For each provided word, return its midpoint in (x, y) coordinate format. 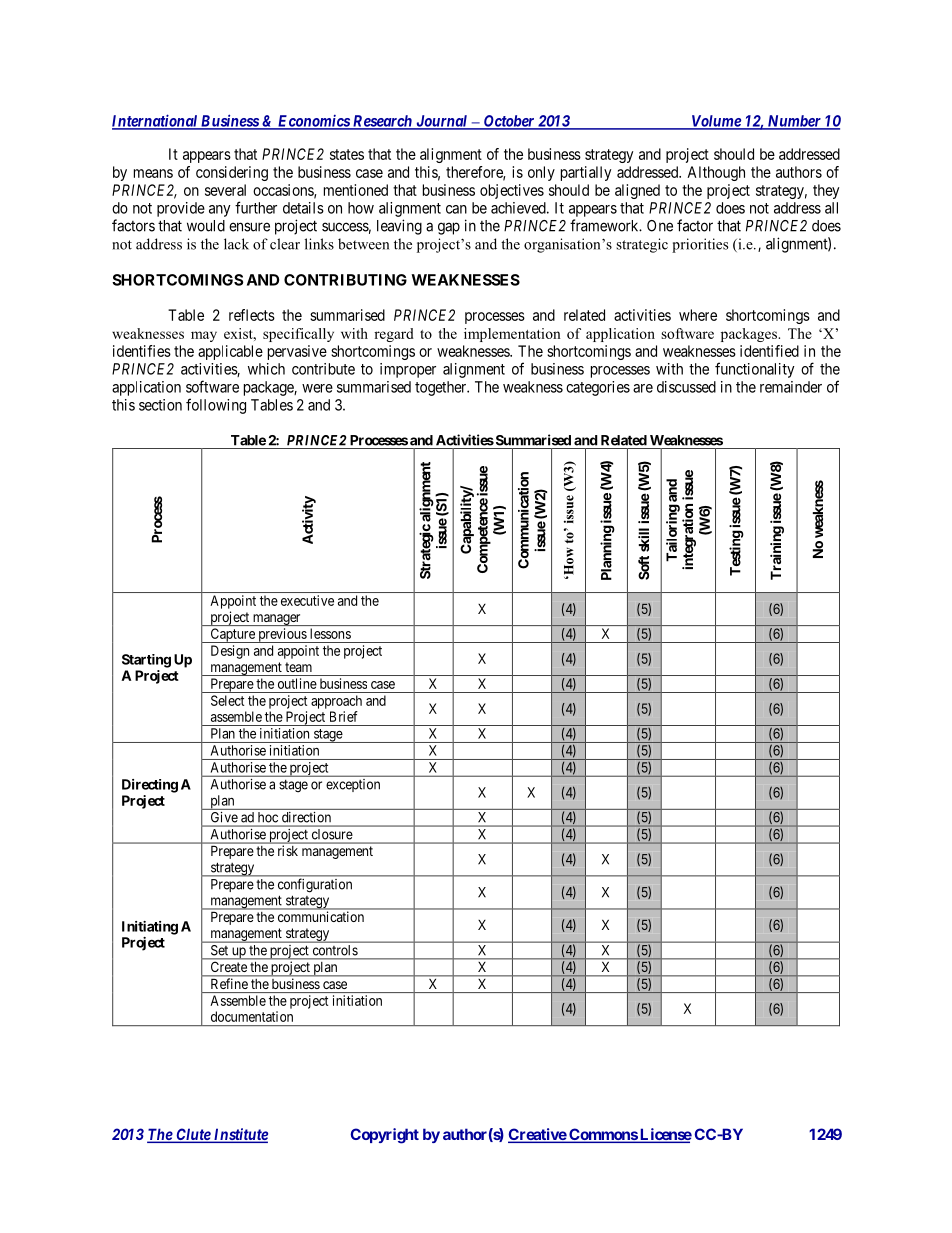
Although (716, 173)
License (665, 1135)
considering (232, 173)
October (509, 122)
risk (288, 850)
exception (353, 785)
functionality (755, 370)
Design (230, 652)
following (216, 406)
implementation (512, 335)
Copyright (384, 1136)
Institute (239, 1135)
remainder (791, 387)
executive (307, 600)
